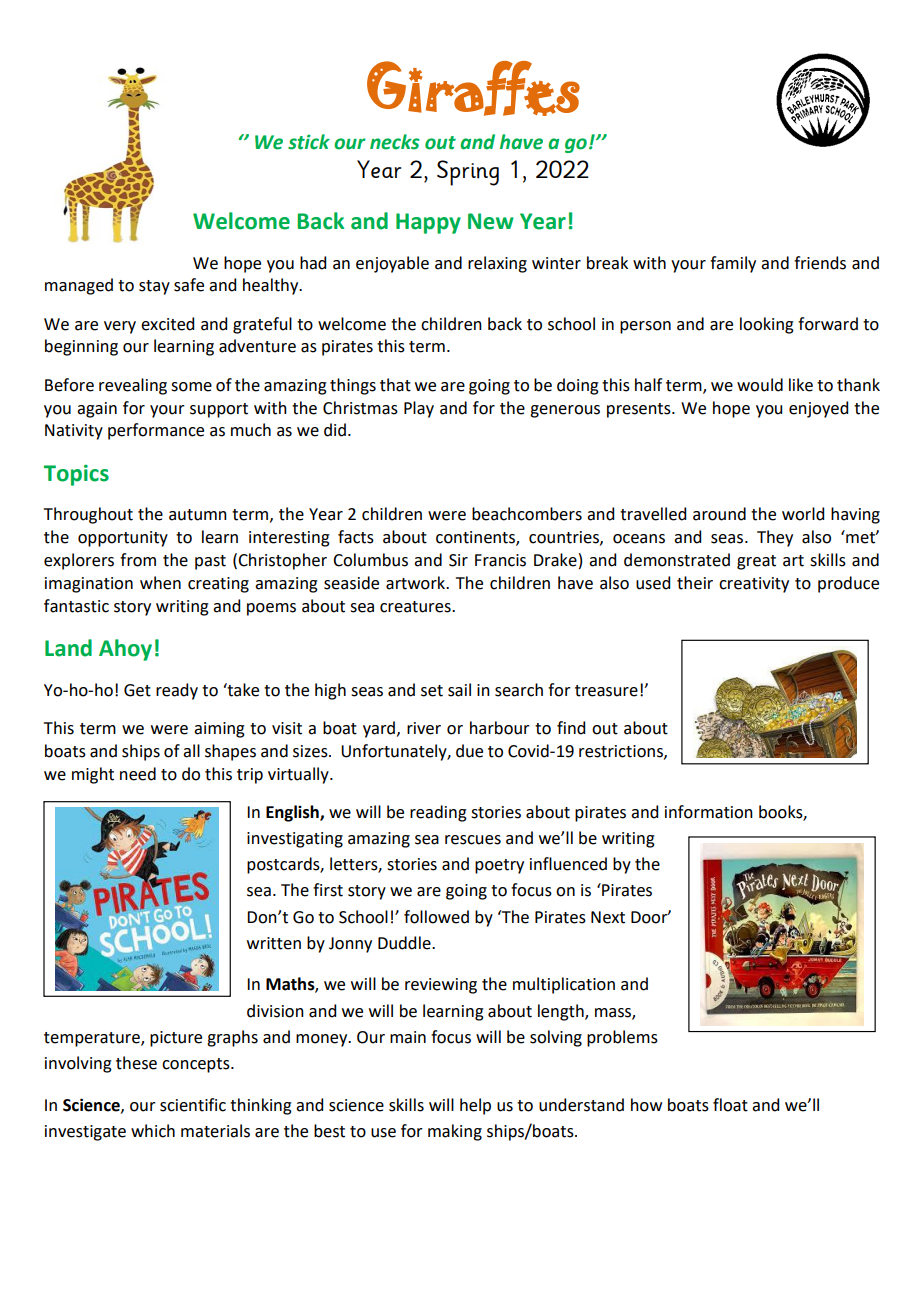  What do you see at coordinates (709, 812) in the screenshot?
I see `information` at bounding box center [709, 812].
